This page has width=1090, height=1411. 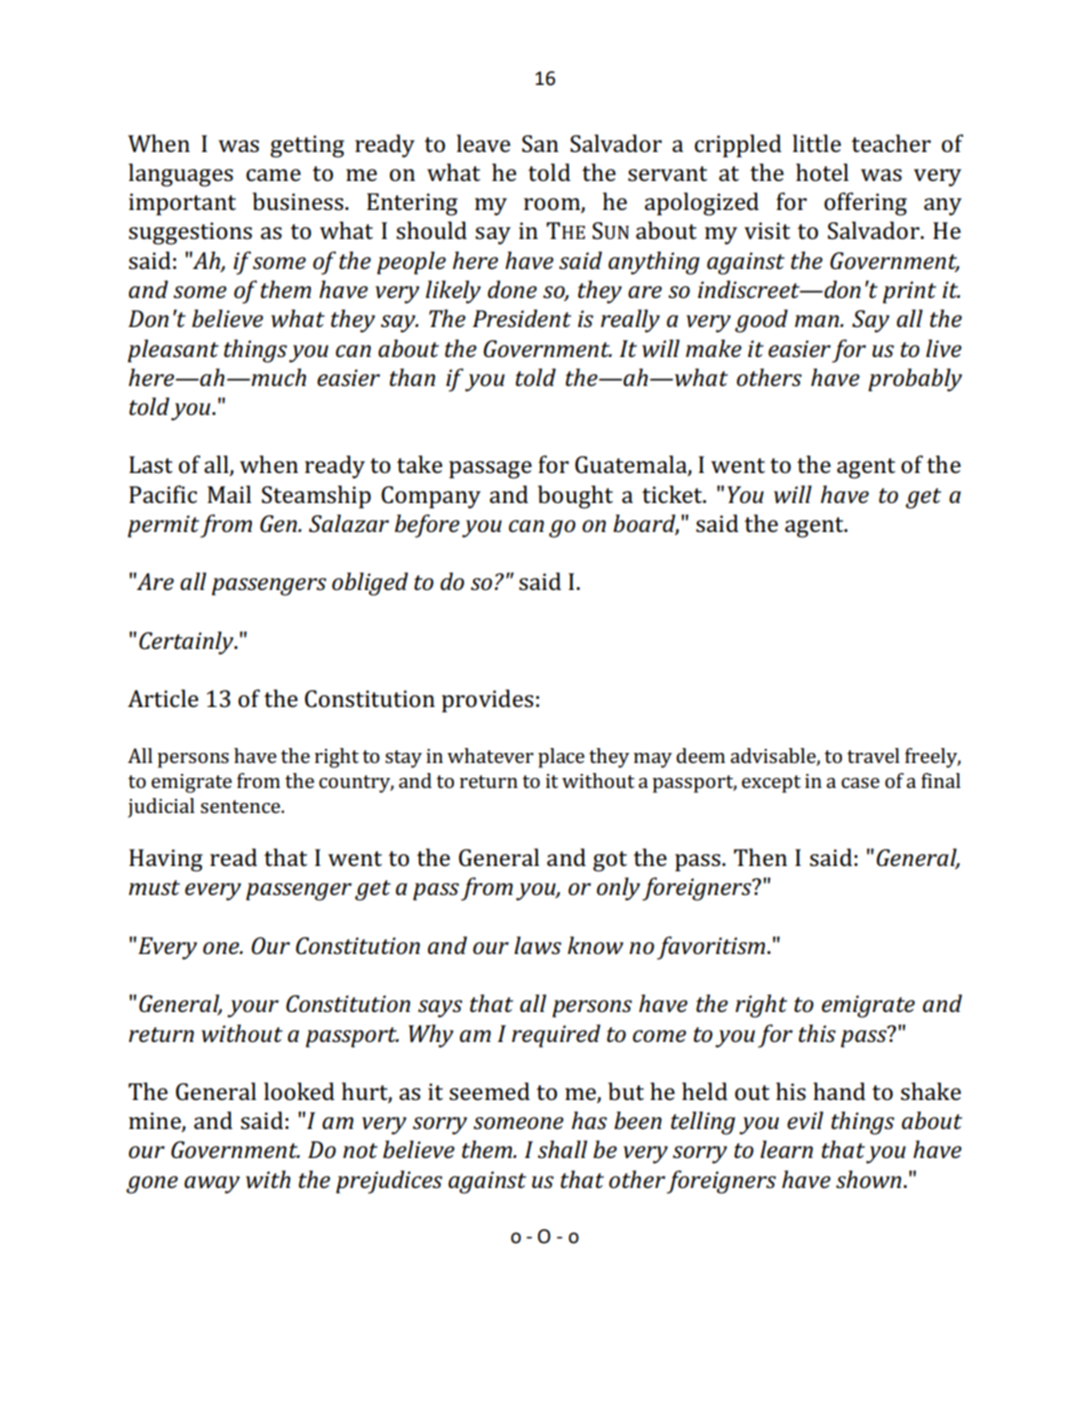 I want to click on place, so click(x=561, y=758).
